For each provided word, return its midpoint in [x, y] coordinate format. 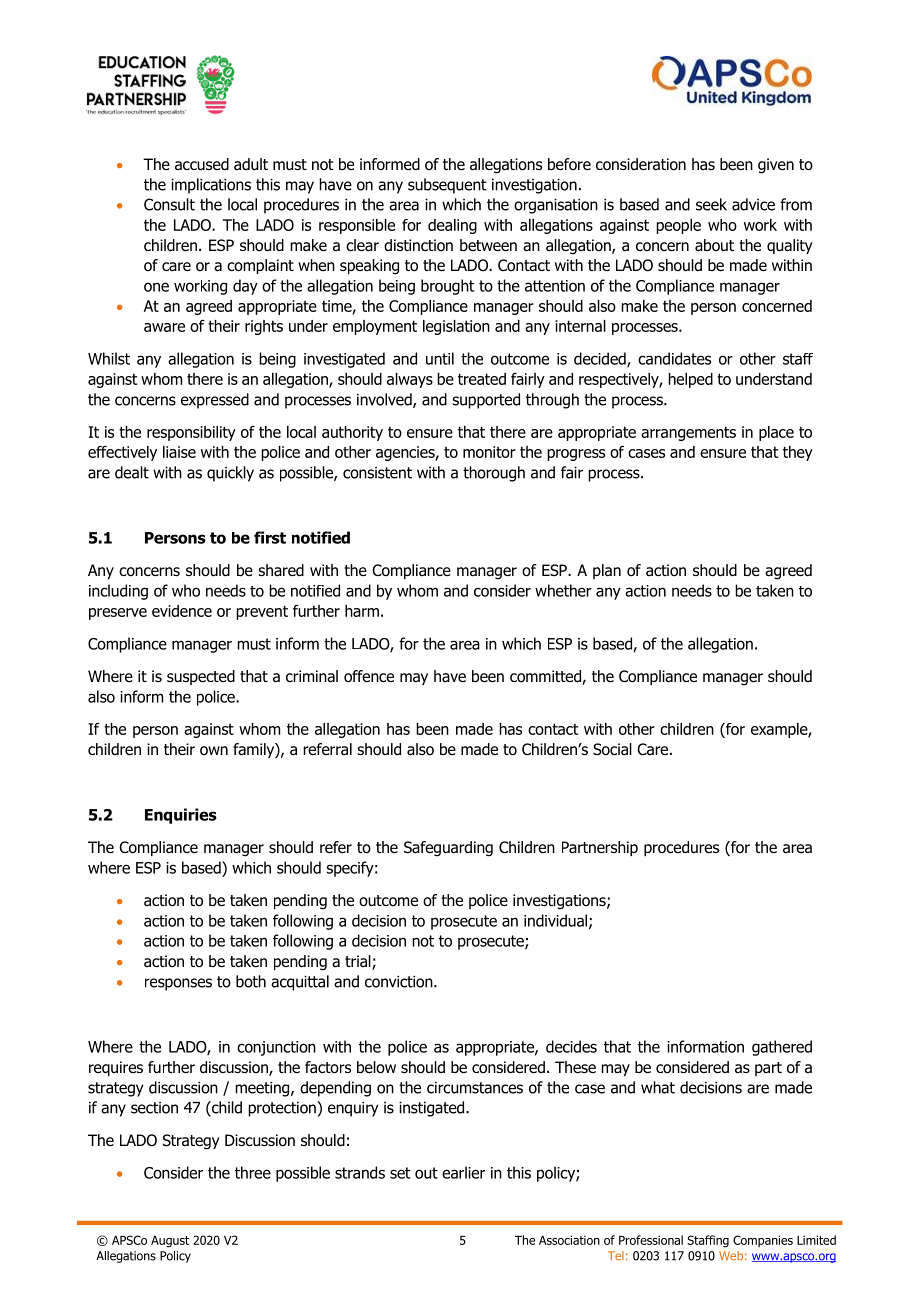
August [170, 1242]
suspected [201, 677]
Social [612, 749]
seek [711, 204]
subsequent [447, 186]
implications [211, 186]
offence [369, 676]
